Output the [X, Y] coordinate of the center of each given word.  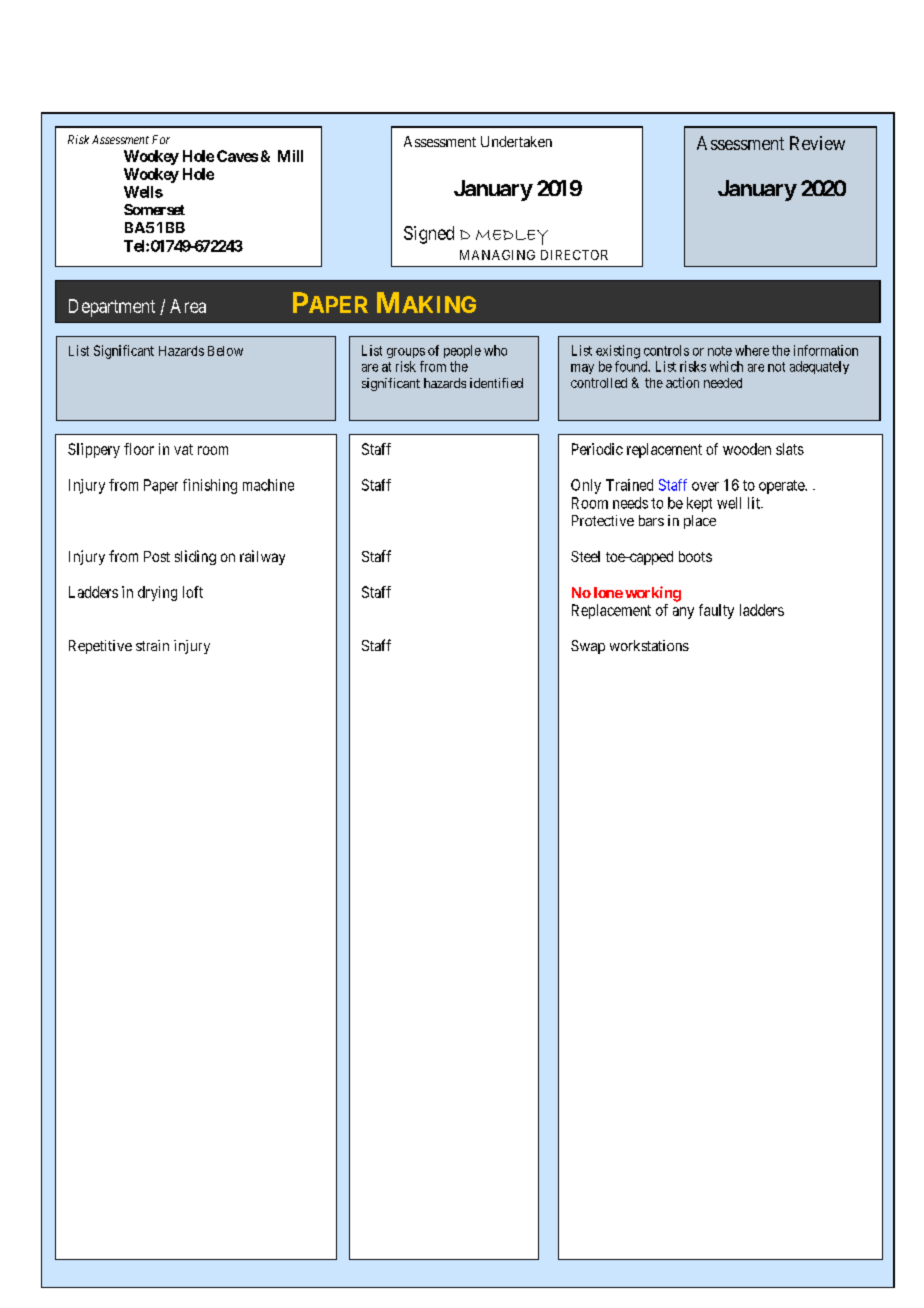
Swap [588, 647]
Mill [290, 156]
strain [152, 645]
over [705, 486]
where [752, 350]
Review [817, 143]
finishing [210, 486]
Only [586, 486]
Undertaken [516, 141]
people [462, 351]
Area [188, 306]
